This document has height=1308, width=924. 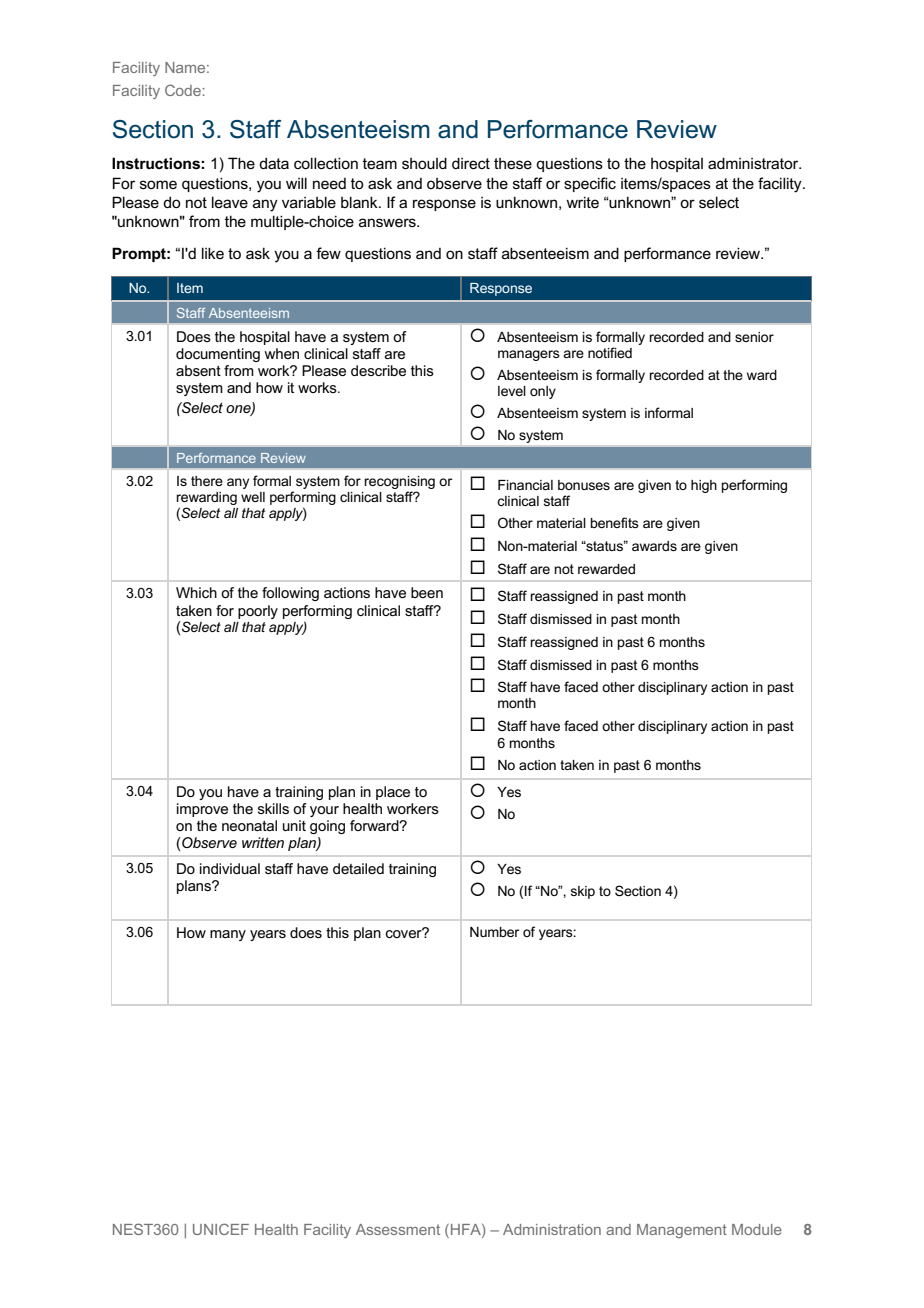 I want to click on poorly, so click(x=258, y=612).
